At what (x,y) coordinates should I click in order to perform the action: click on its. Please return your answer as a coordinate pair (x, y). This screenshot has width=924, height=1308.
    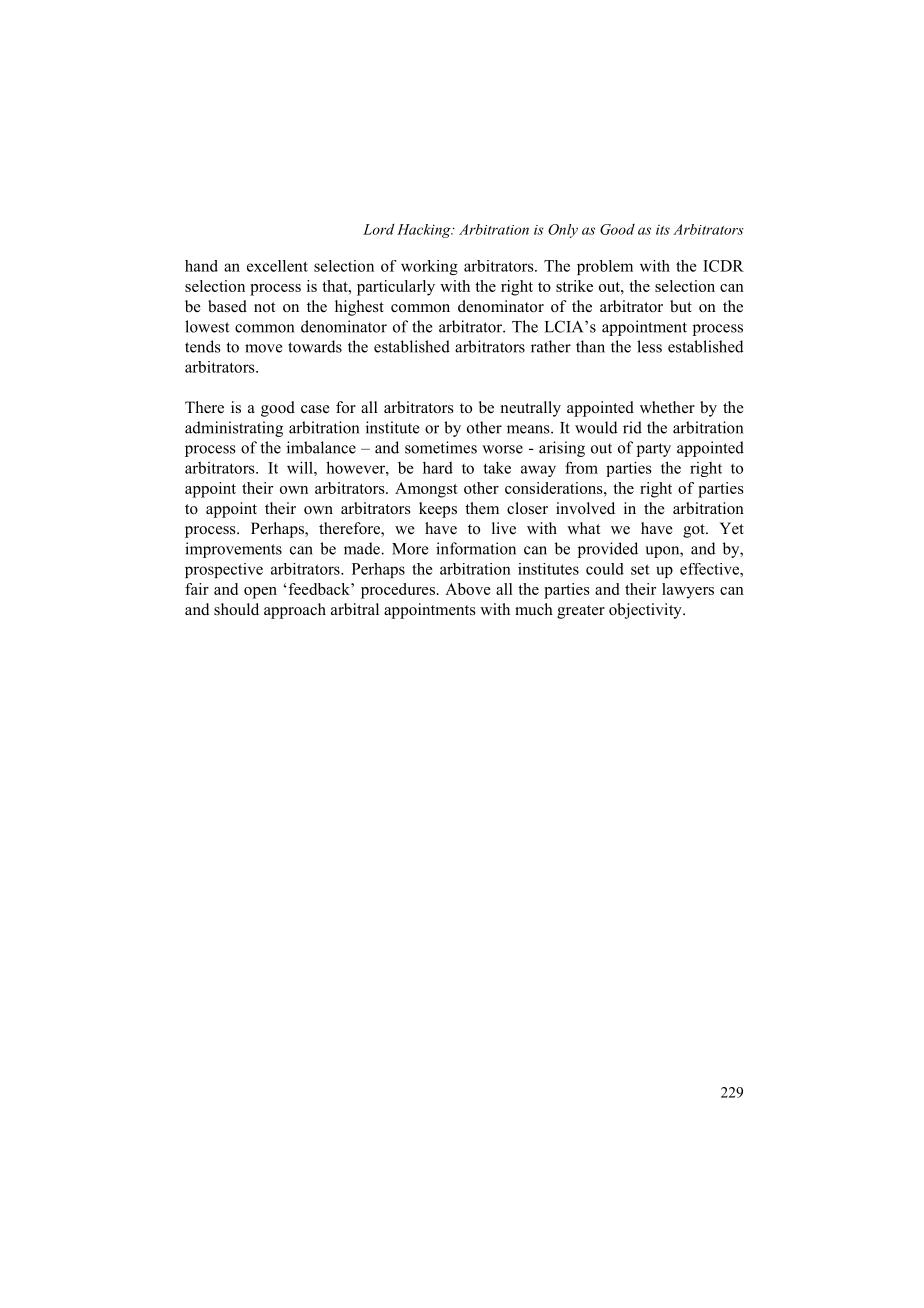
    Looking at the image, I should click on (663, 230).
